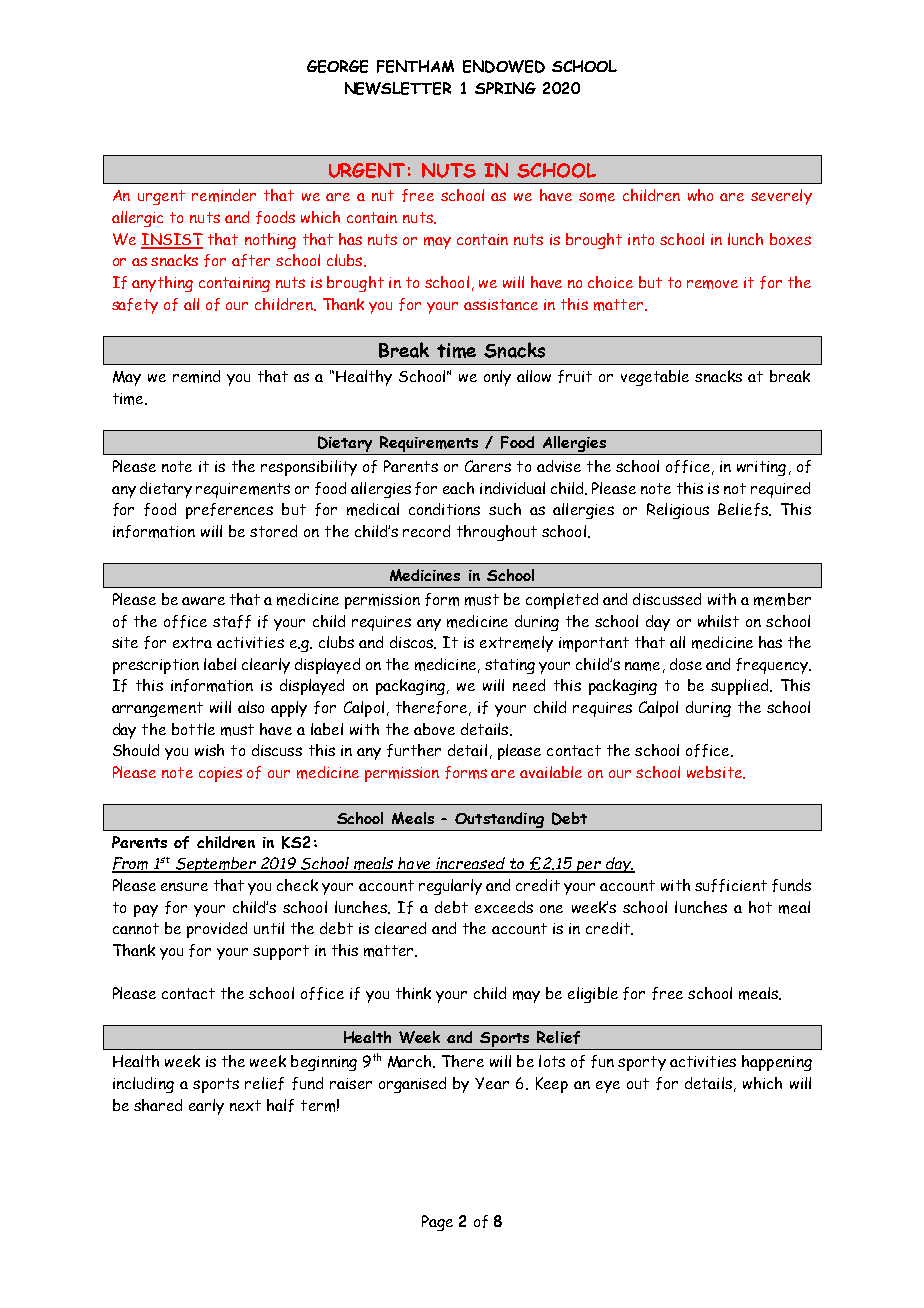  I want to click on extra, so click(192, 642).
